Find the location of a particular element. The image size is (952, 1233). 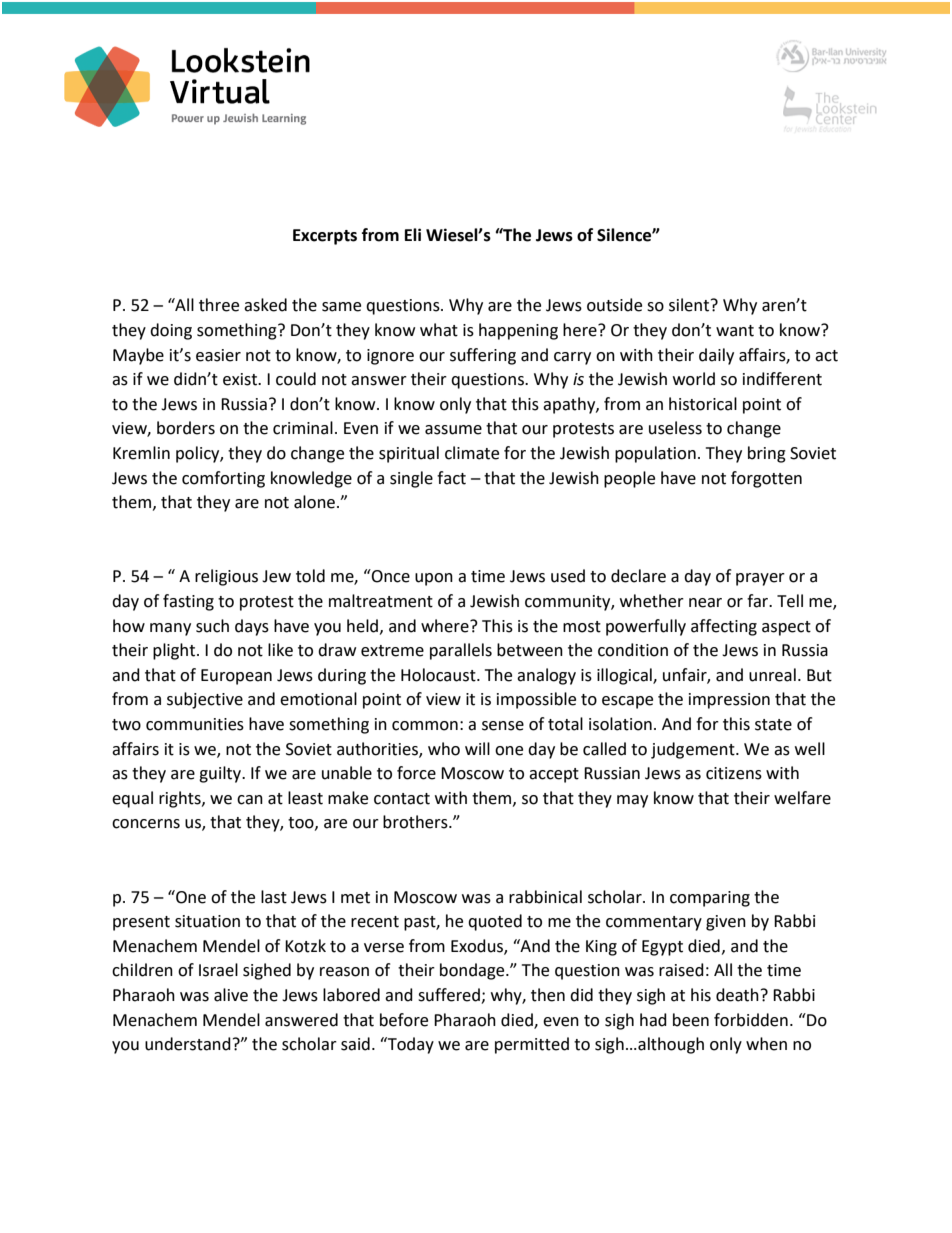

impression is located at coordinates (729, 701).
